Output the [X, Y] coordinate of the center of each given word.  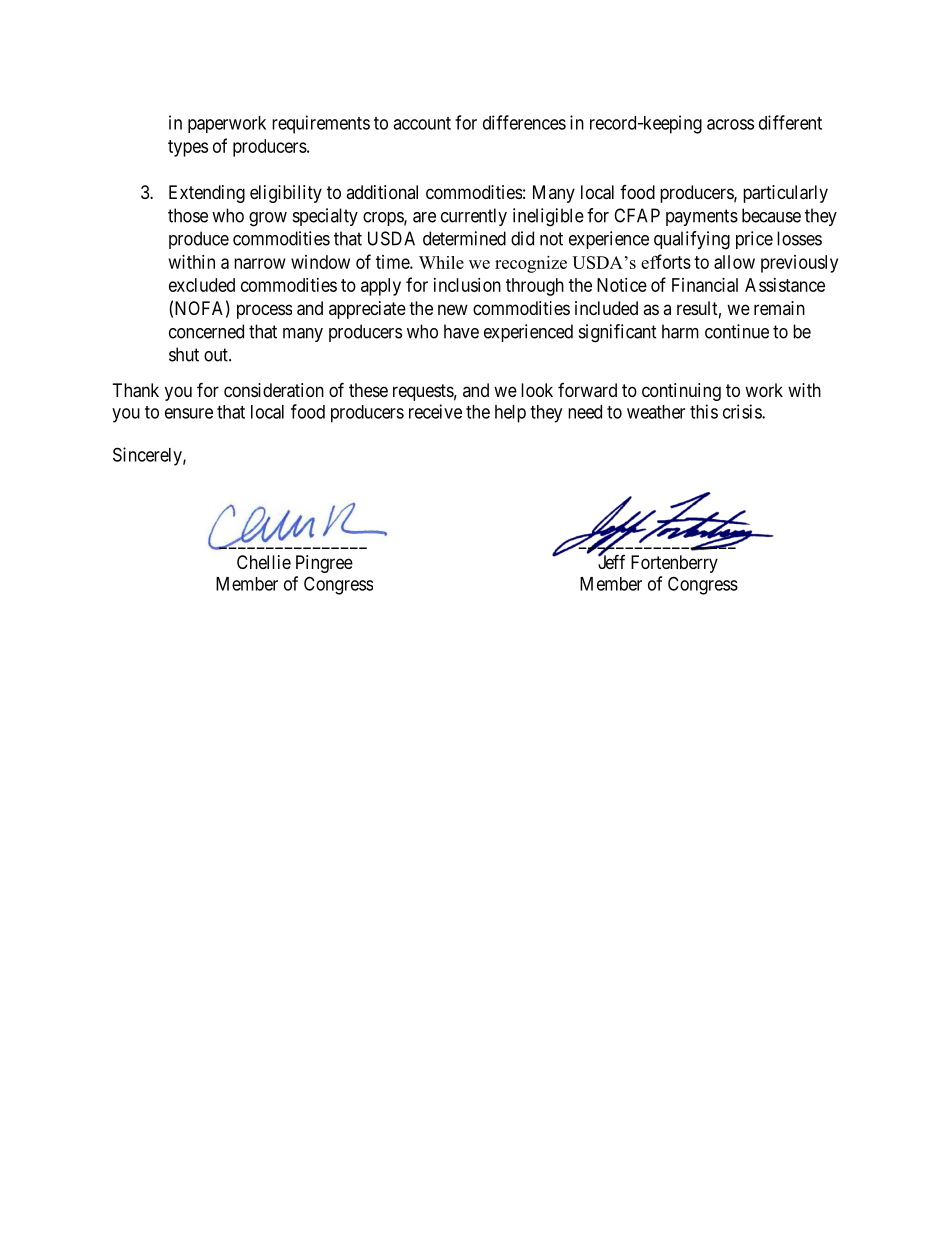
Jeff [611, 561]
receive [435, 411]
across [730, 124]
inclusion [467, 285]
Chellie [264, 562]
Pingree [324, 564]
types [188, 148]
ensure [189, 413]
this [704, 411]
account [422, 123]
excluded [202, 285]
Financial [705, 285]
